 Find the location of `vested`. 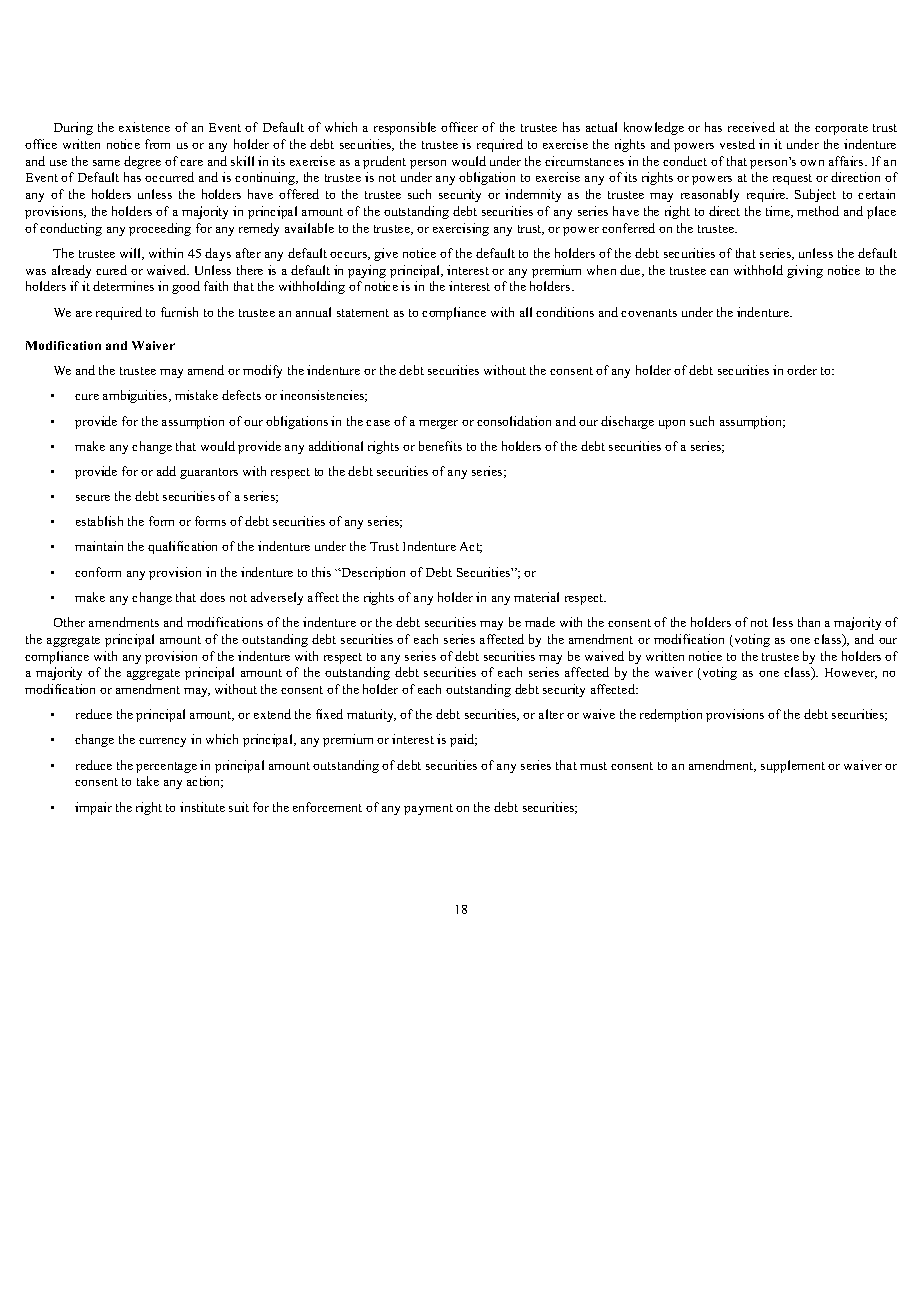

vested is located at coordinates (737, 144).
